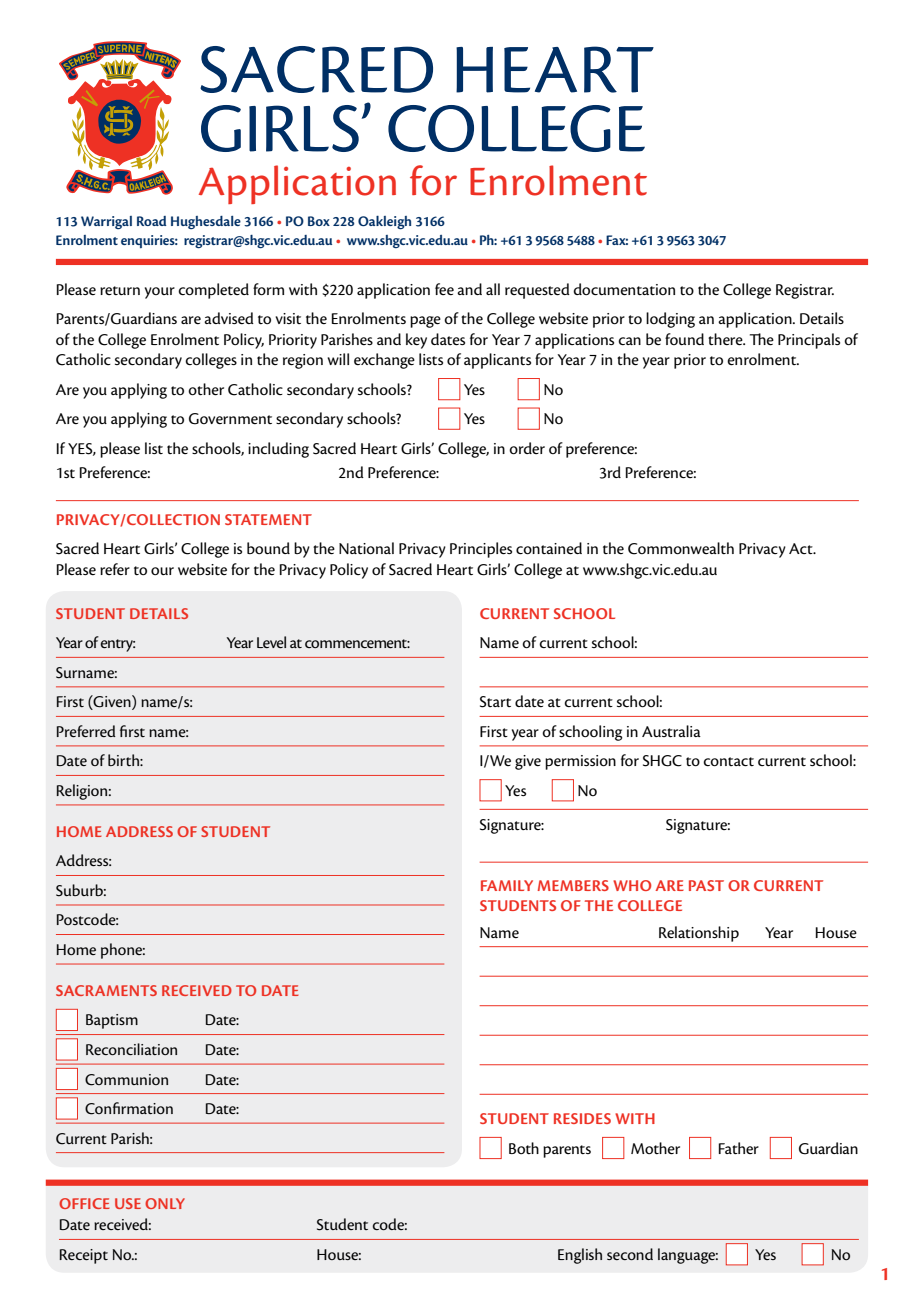 Image resolution: width=924 pixels, height=1308 pixels. Describe the element at coordinates (728, 762) in the page. I see `contact` at that location.
